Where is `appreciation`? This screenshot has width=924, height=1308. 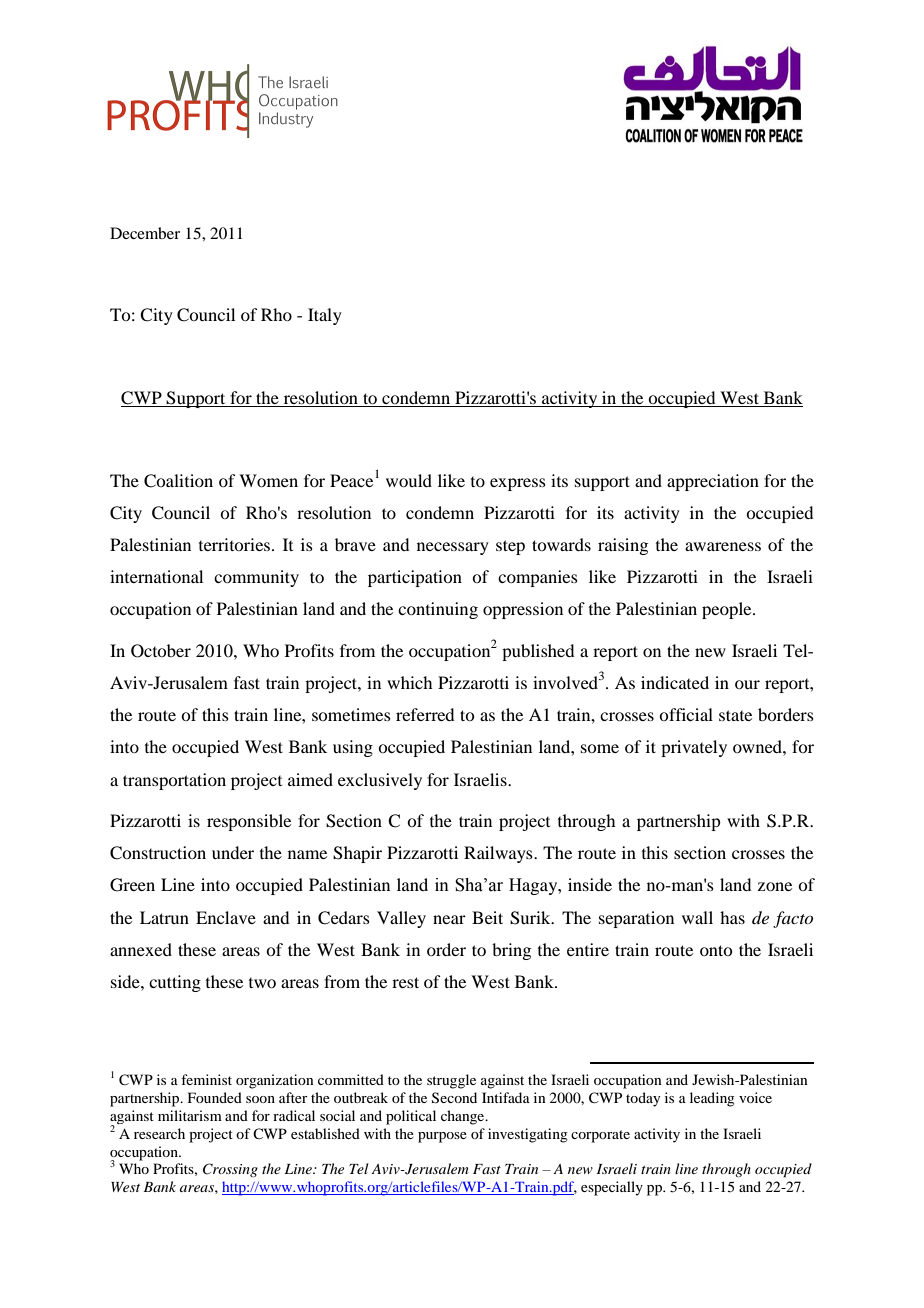
appreciation is located at coordinates (713, 482).
